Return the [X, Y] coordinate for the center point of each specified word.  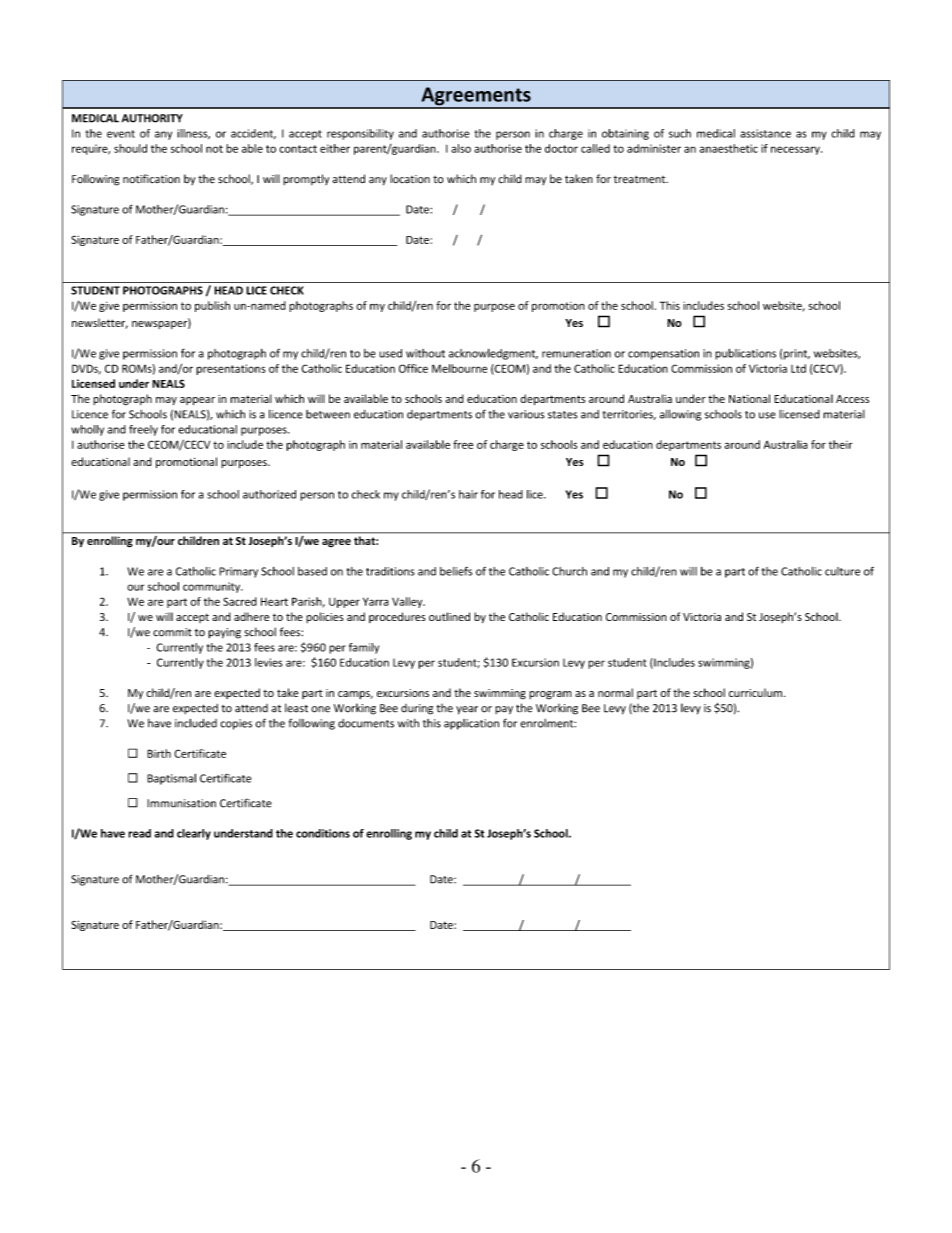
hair [468, 494]
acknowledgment [493, 354]
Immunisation [181, 803]
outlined [449, 616]
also [461, 148]
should [130, 148]
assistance [765, 133]
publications [745, 354]
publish [212, 306]
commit [172, 632]
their [841, 444]
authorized [269, 494]
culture [842, 571]
